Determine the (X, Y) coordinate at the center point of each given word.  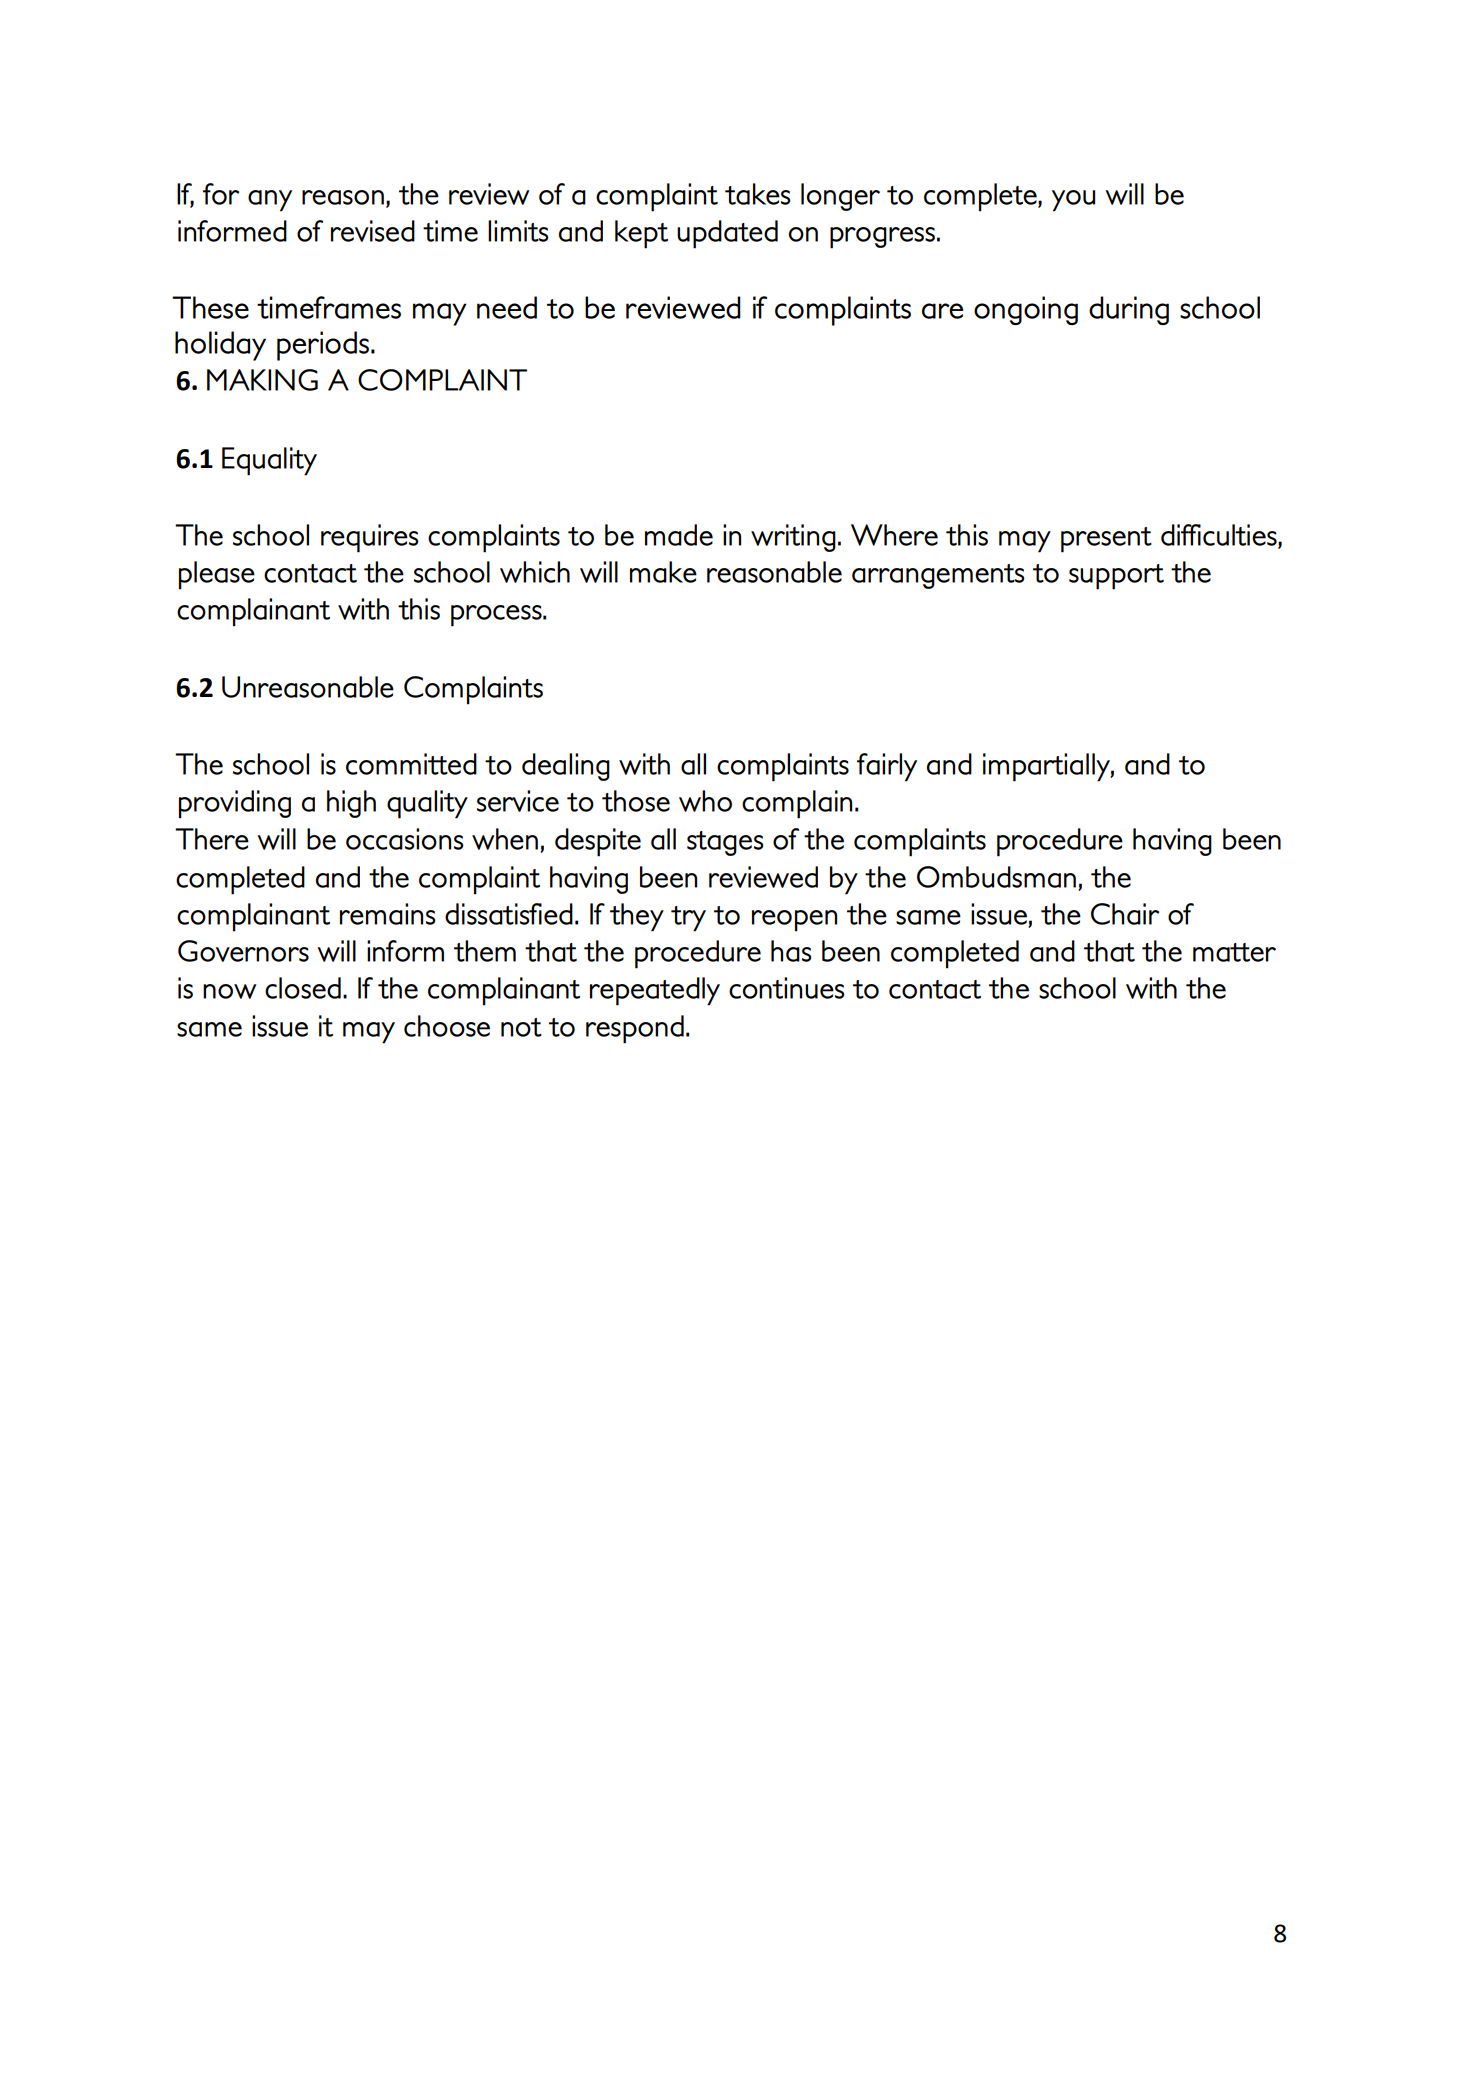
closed (303, 988)
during (1129, 310)
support (1116, 577)
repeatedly (655, 991)
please (217, 575)
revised (373, 231)
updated (727, 234)
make (663, 572)
